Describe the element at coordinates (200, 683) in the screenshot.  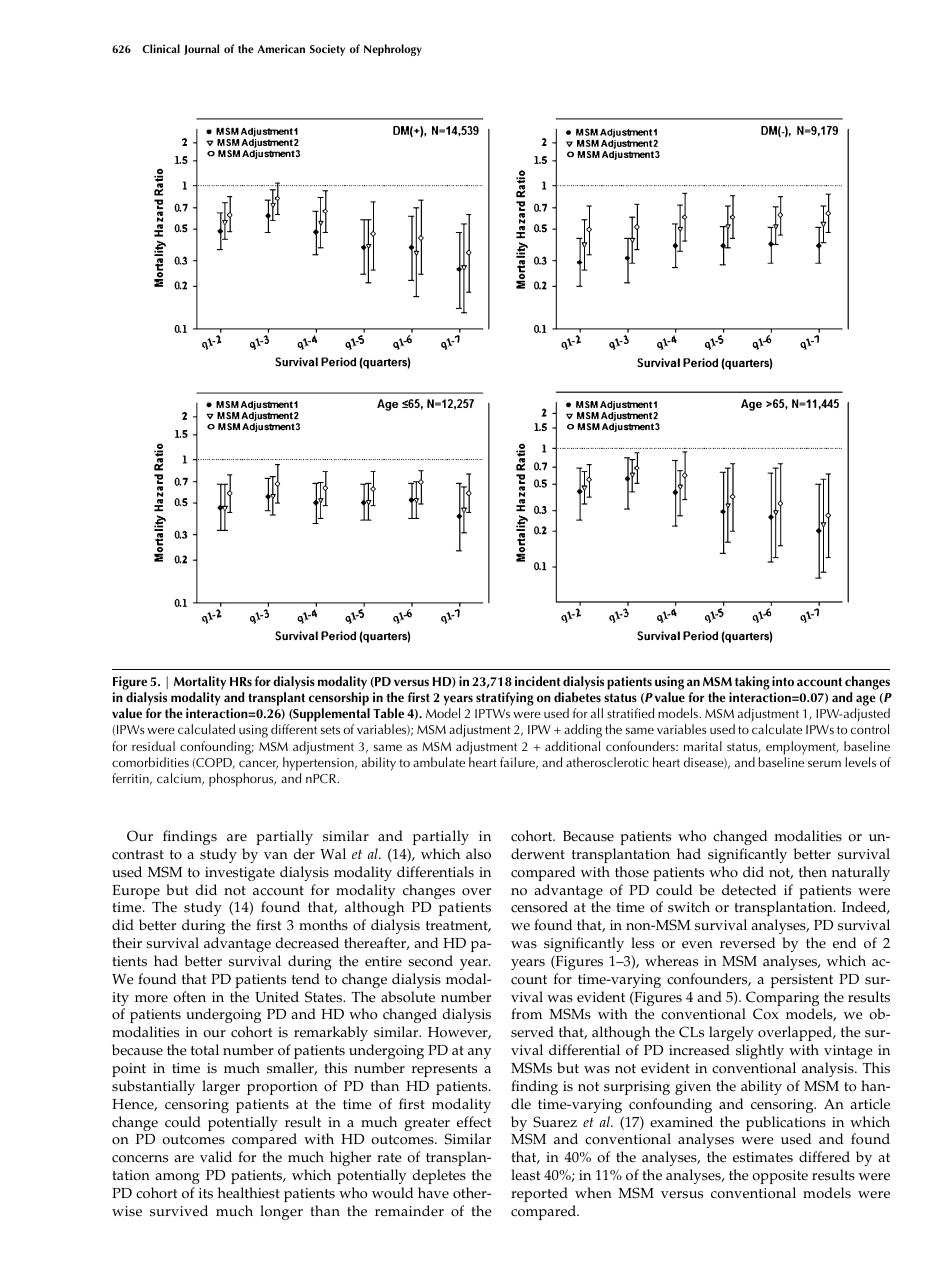
I see `Mortality` at that location.
